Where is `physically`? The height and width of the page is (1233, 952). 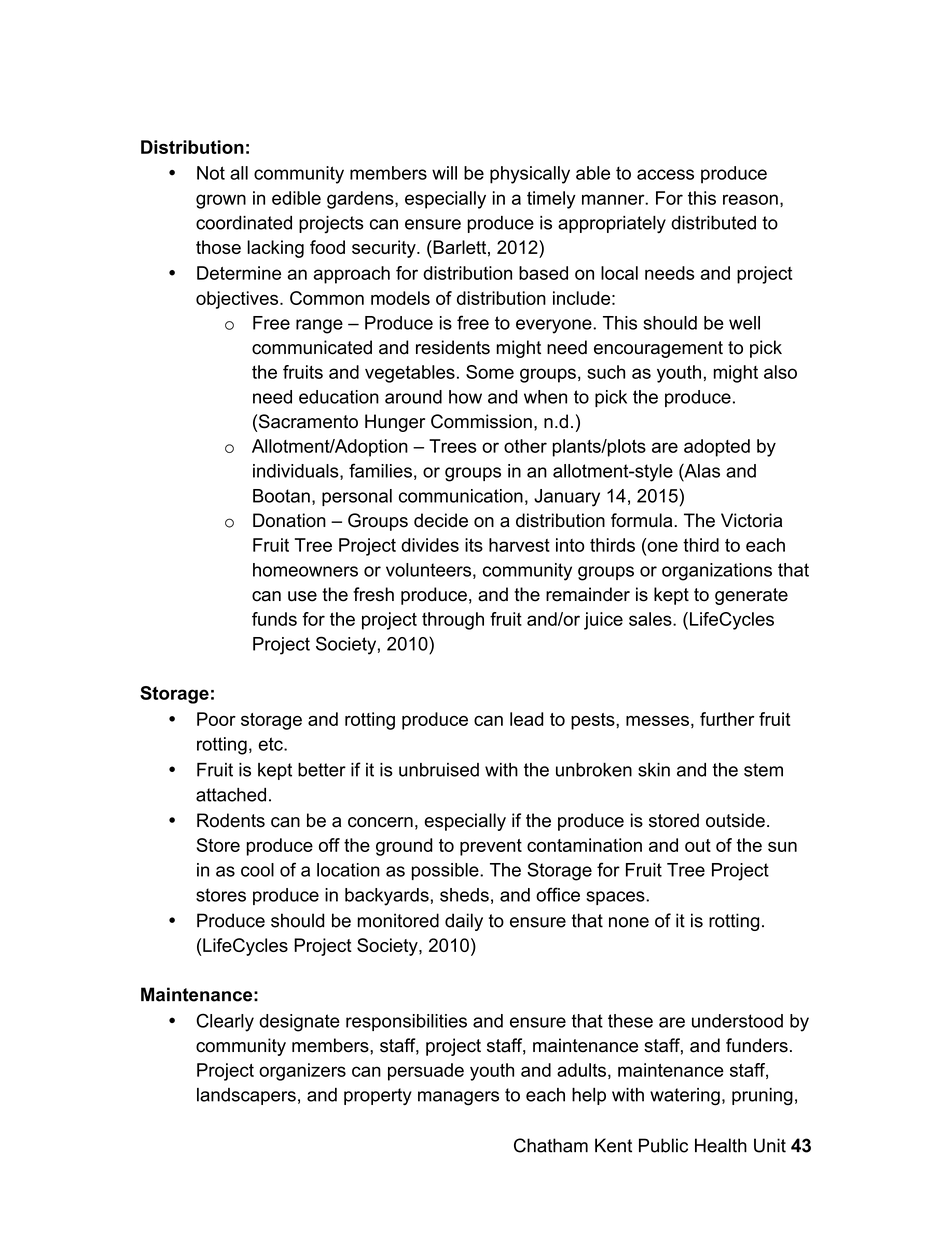 physically is located at coordinates (530, 175).
